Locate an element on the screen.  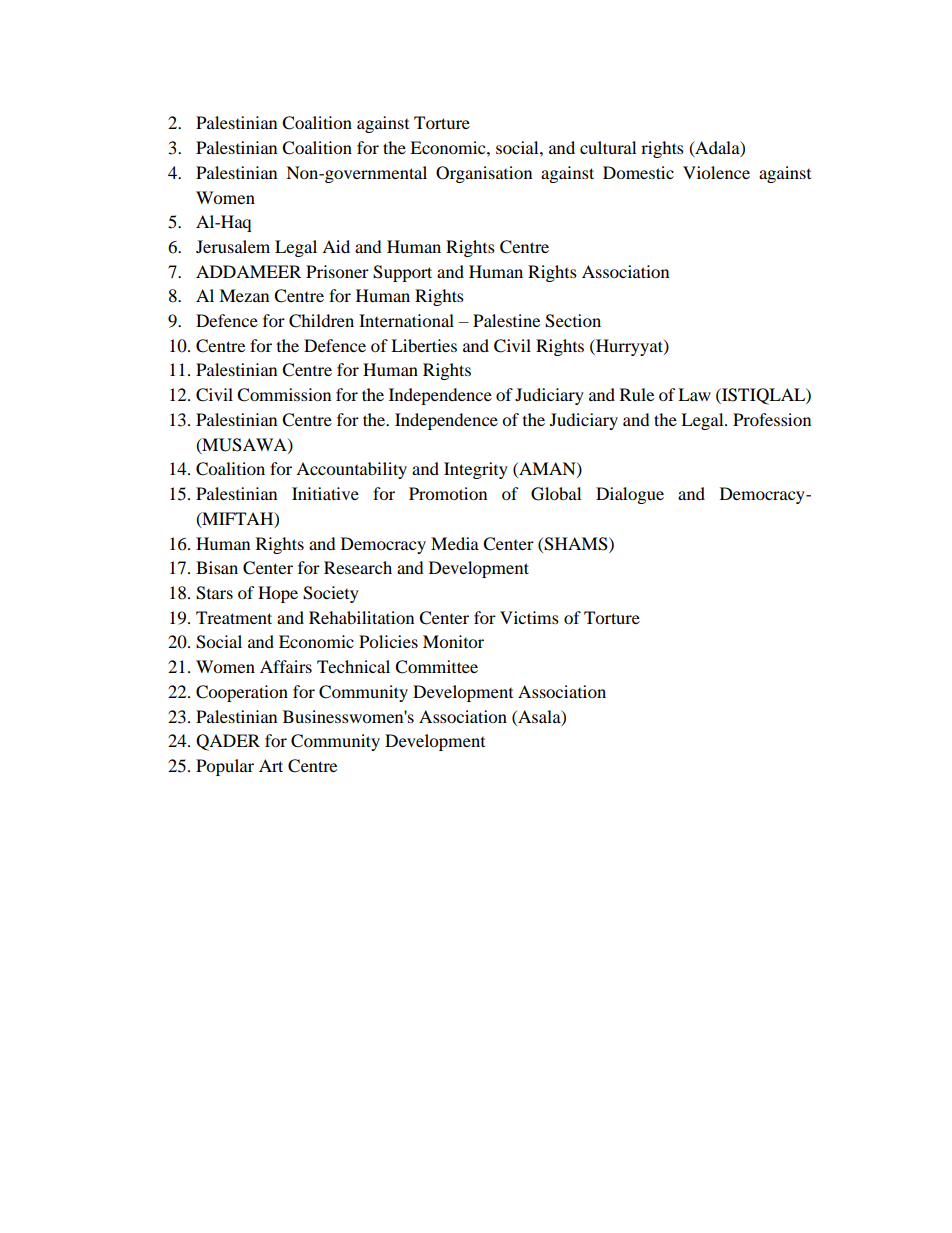
Accountability is located at coordinates (351, 470).
